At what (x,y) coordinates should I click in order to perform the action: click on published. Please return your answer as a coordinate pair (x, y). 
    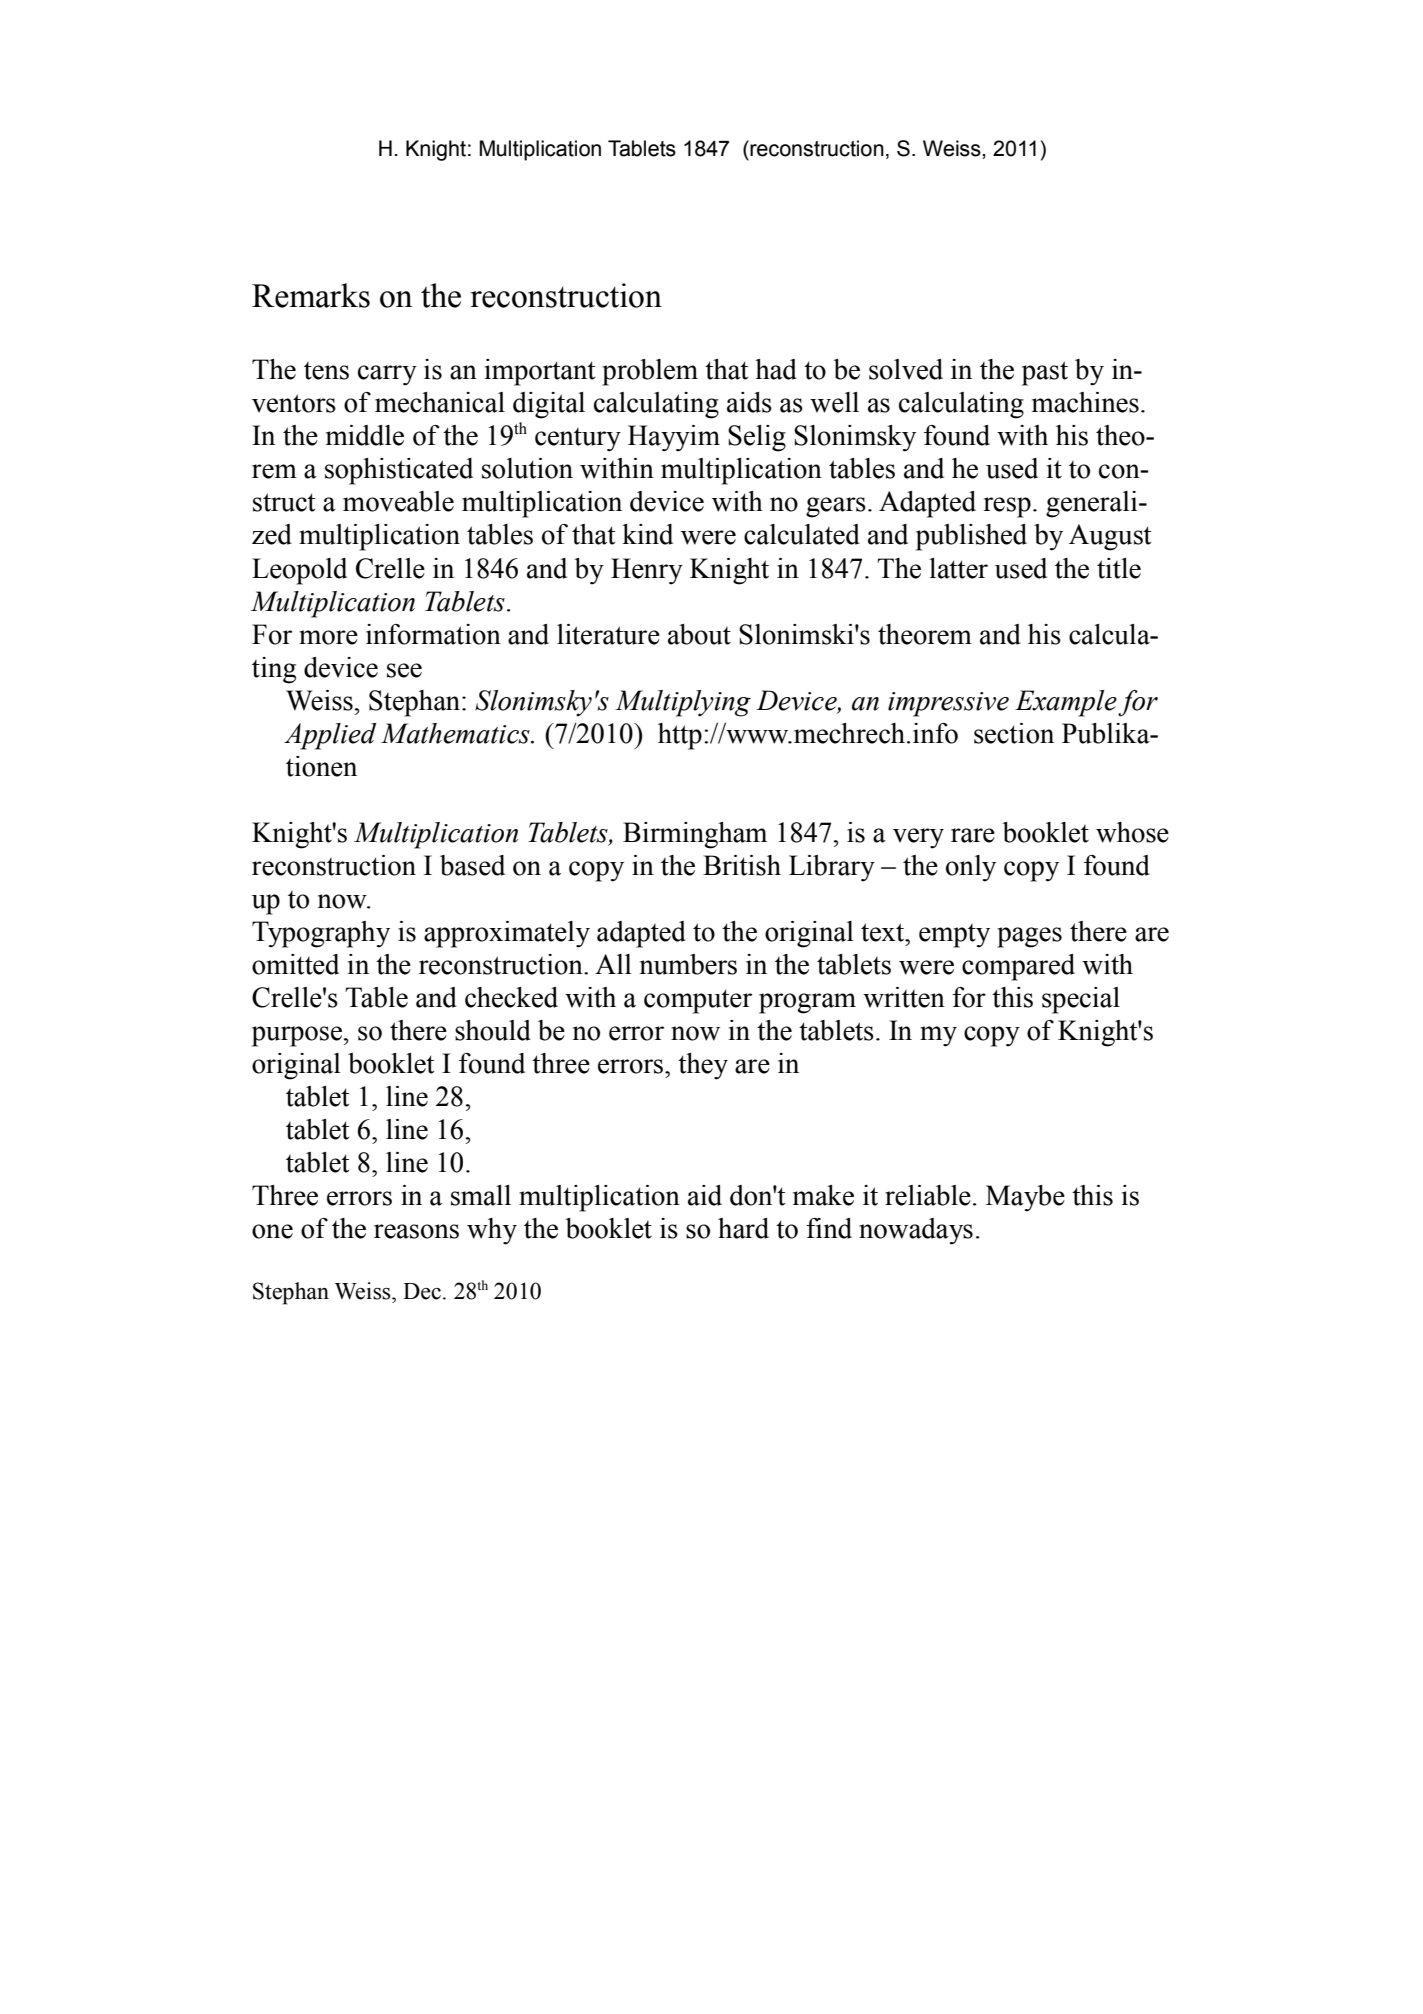
    Looking at the image, I should click on (971, 537).
